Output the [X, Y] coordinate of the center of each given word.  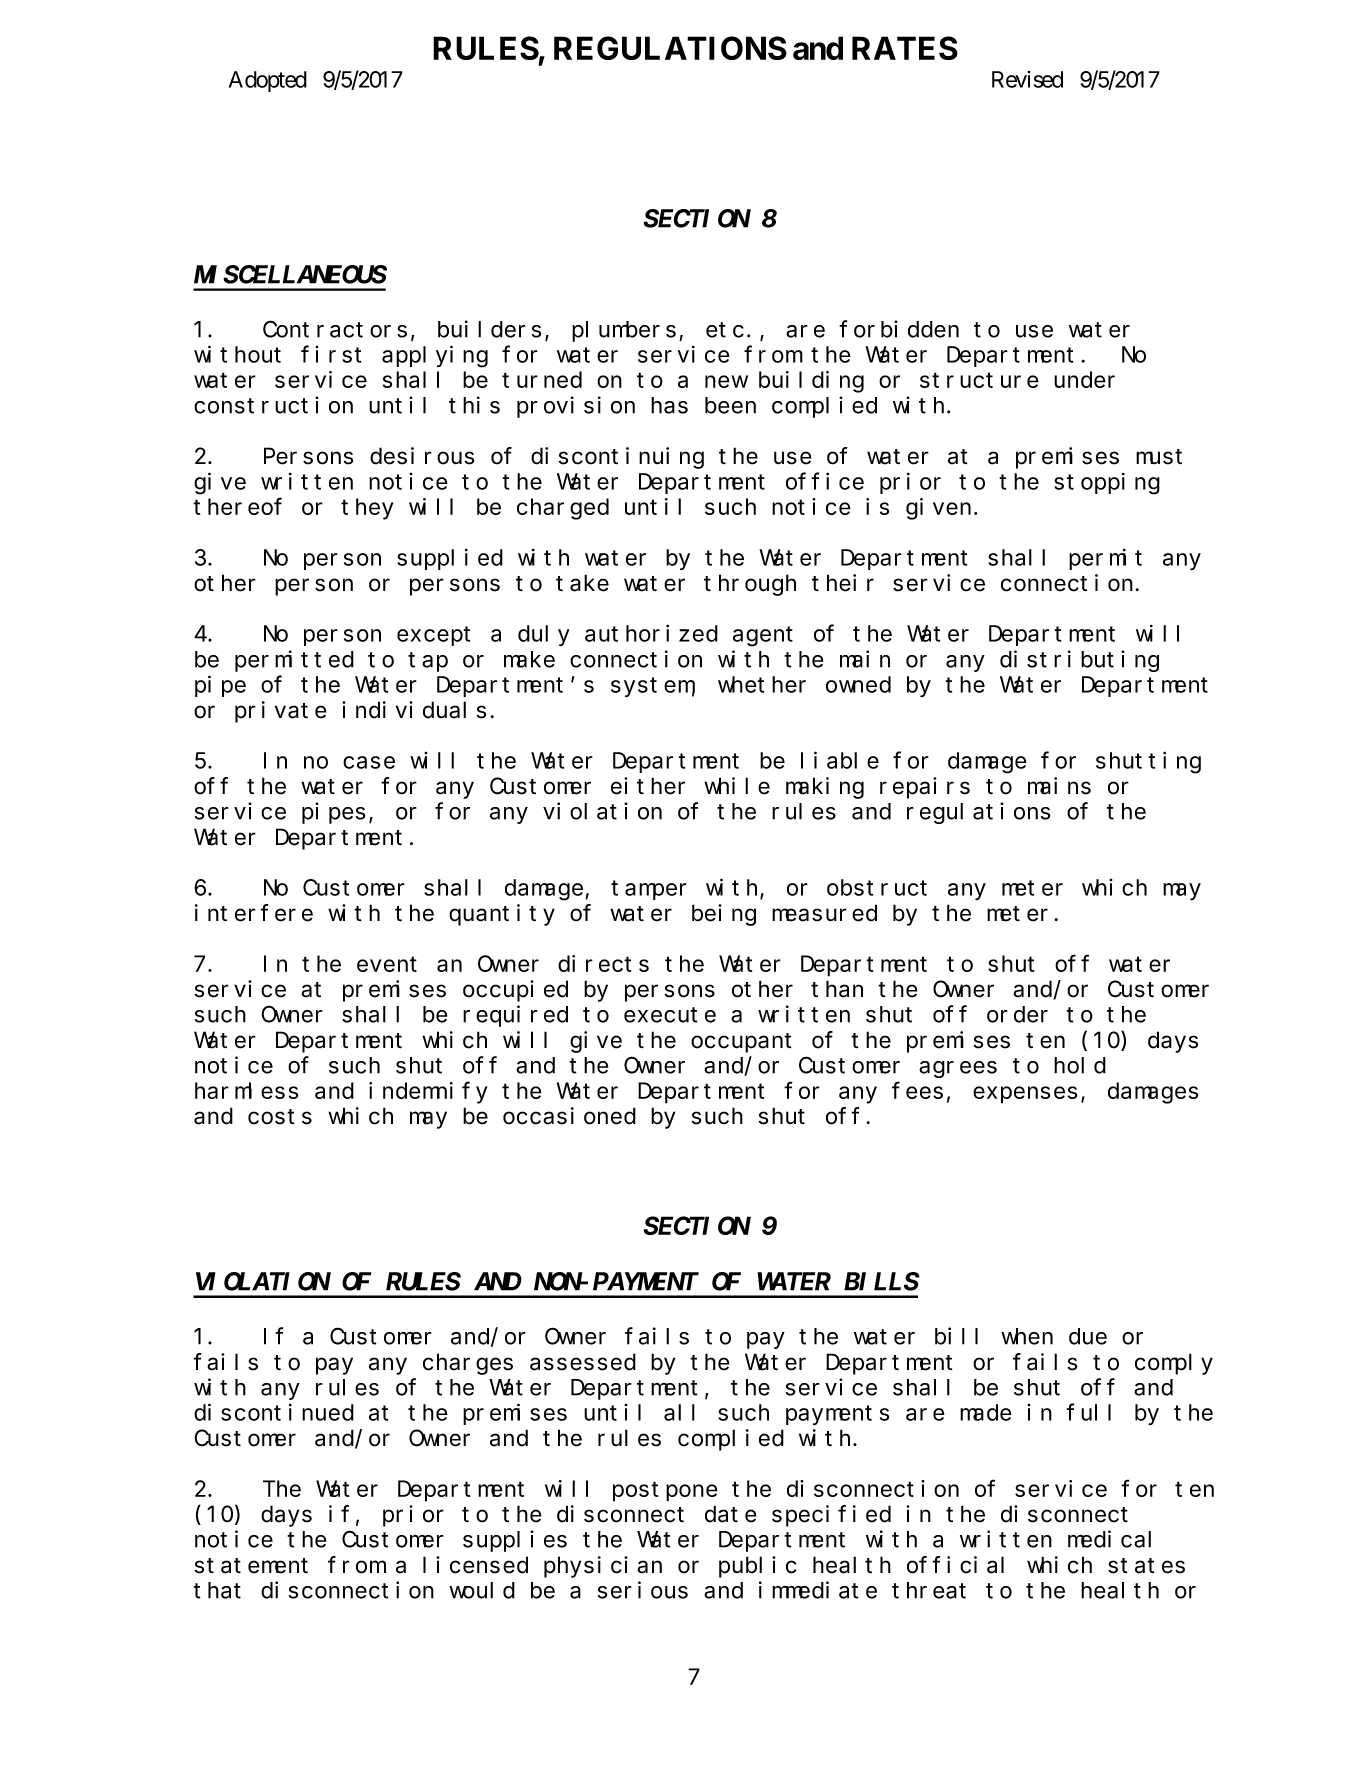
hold [1080, 1065]
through [750, 585]
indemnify [428, 1093]
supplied [450, 559]
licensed [475, 1565]
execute [670, 1015]
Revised [1027, 79]
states [1146, 1566]
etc [725, 330]
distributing [1079, 661]
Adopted [268, 81]
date [731, 1514]
